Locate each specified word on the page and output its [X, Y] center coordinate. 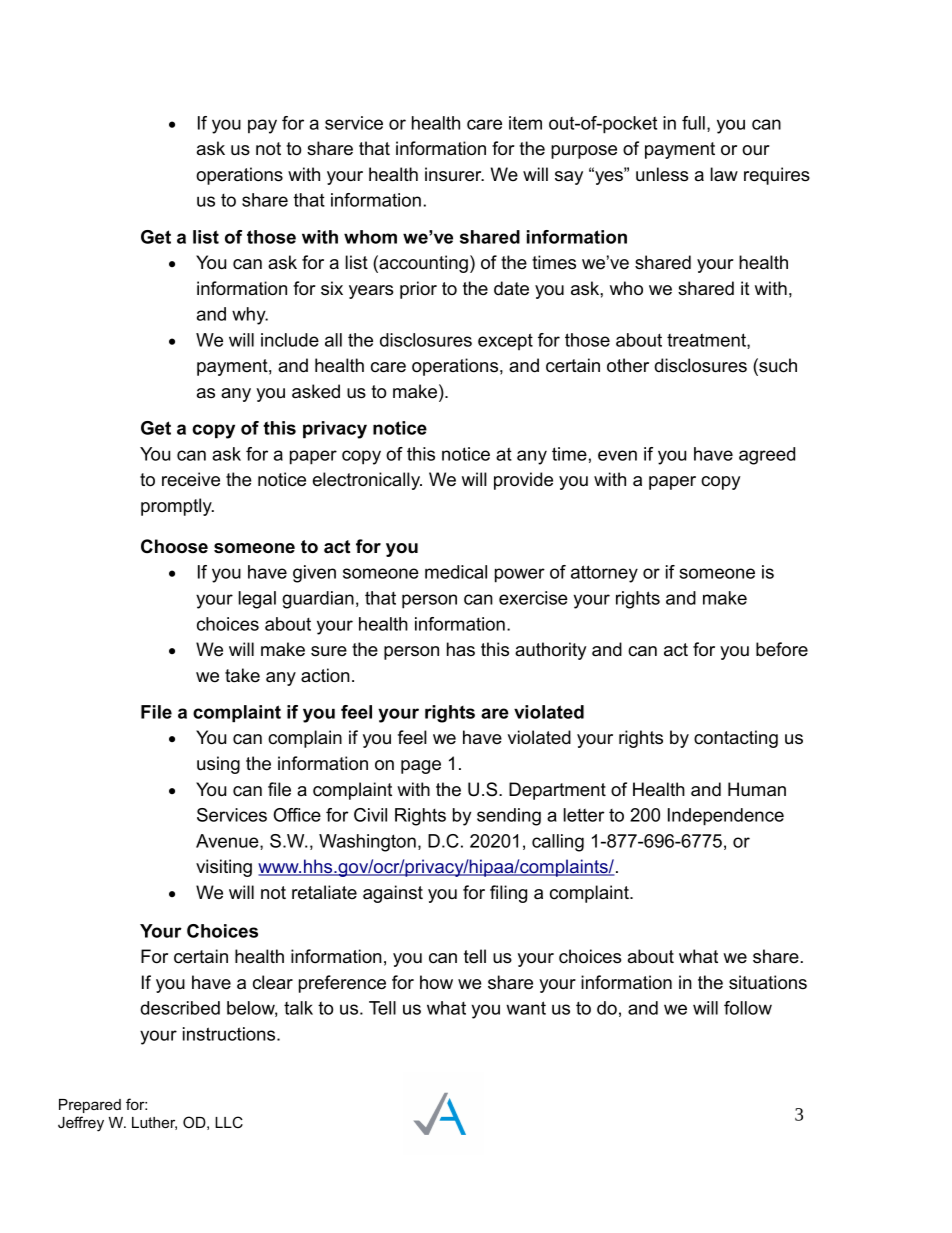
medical [456, 572]
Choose [174, 546]
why [250, 316]
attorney [604, 574]
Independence [726, 817]
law [724, 174]
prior [418, 290]
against [393, 894]
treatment [707, 341]
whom [370, 237]
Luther [154, 1123]
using [218, 765]
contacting [736, 739]
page [421, 767]
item [525, 123]
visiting [224, 868]
